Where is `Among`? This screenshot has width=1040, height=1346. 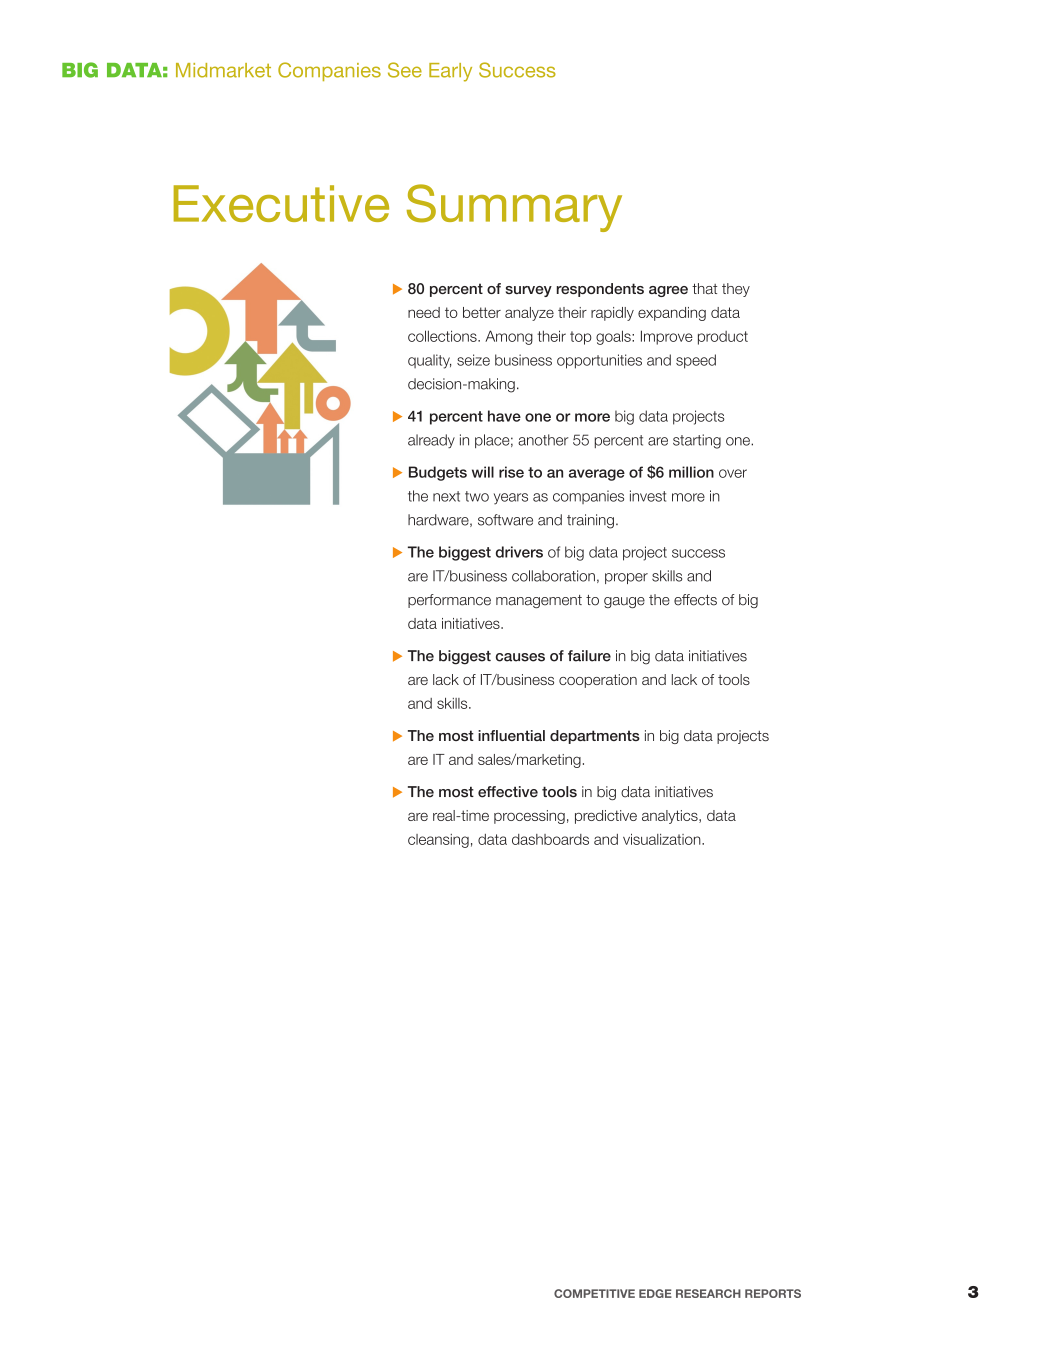 Among is located at coordinates (509, 337).
